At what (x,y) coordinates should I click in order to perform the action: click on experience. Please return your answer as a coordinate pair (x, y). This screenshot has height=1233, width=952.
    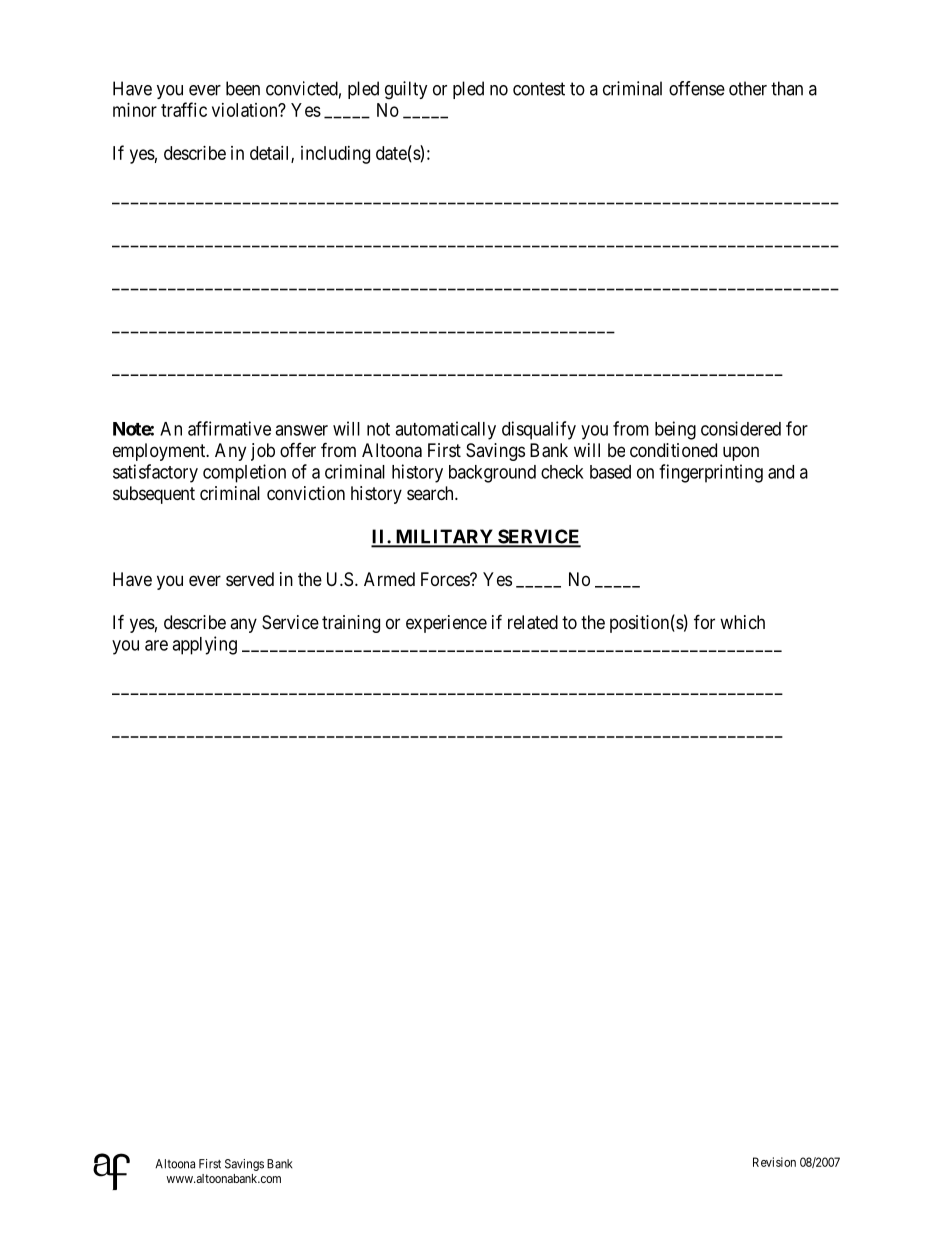
    Looking at the image, I should click on (446, 624).
